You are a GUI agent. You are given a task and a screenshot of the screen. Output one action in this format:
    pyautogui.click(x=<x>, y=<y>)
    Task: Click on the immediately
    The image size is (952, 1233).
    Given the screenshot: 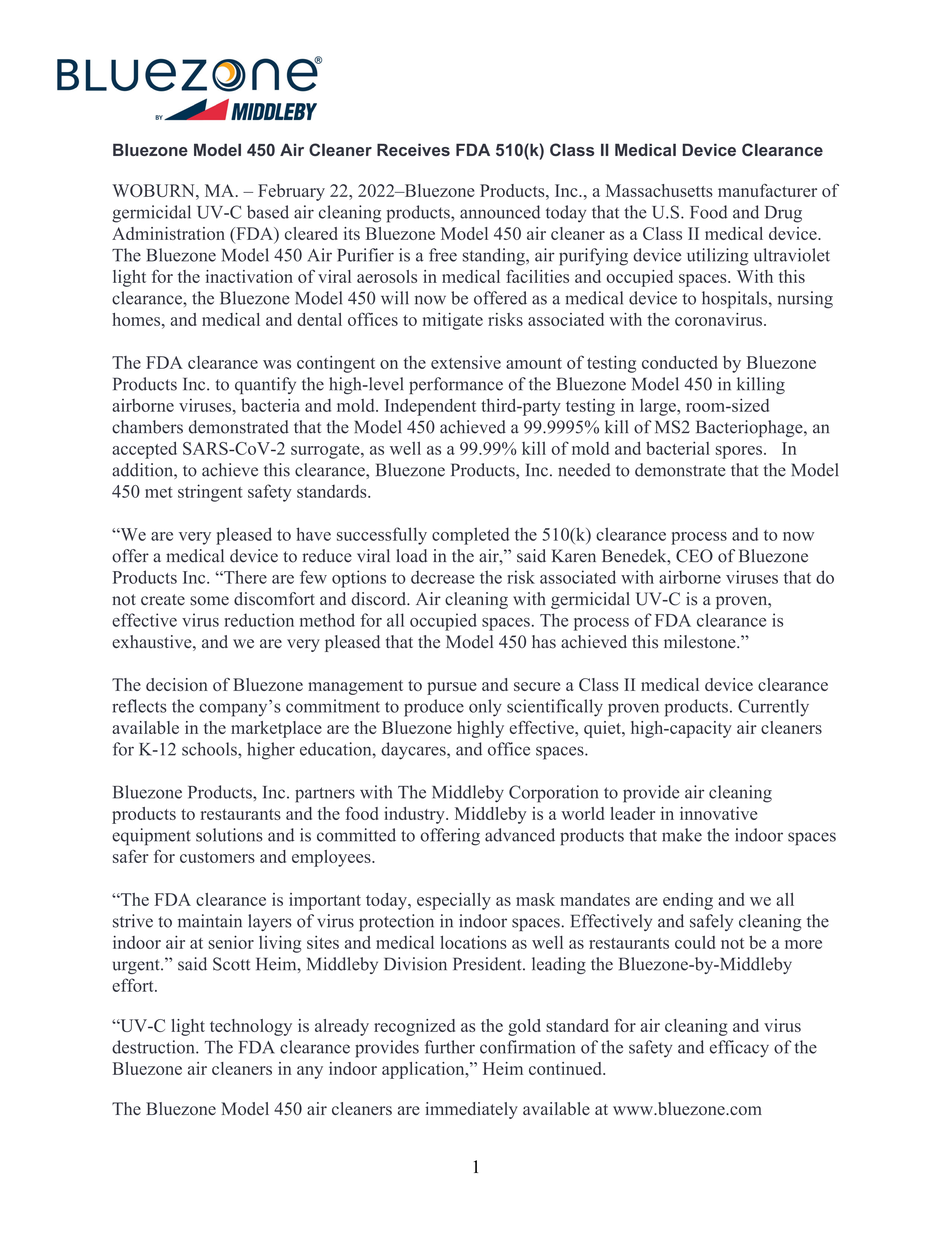 What is the action you would take?
    pyautogui.click(x=471, y=1110)
